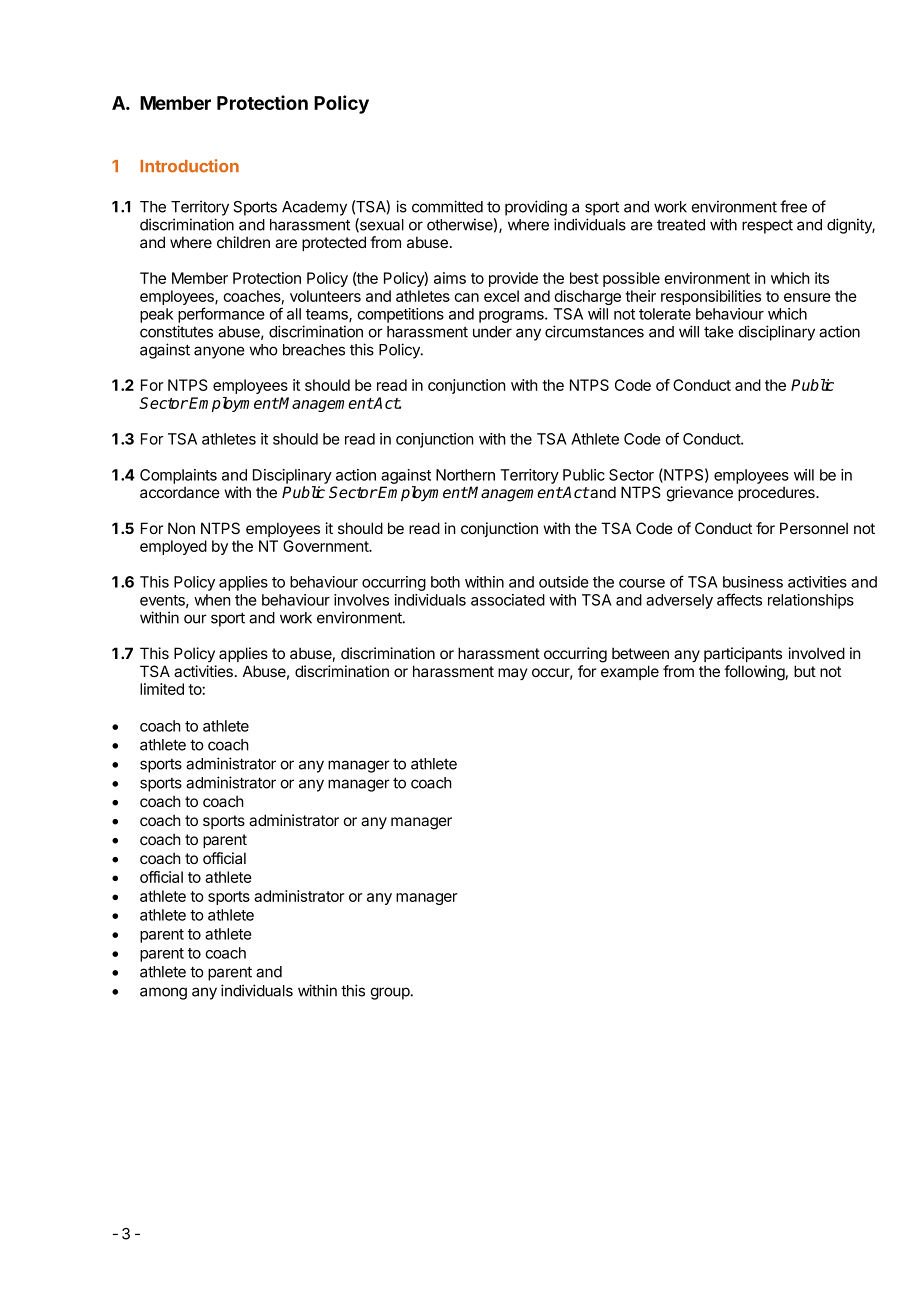 Image resolution: width=924 pixels, height=1308 pixels. Describe the element at coordinates (719, 332) in the screenshot. I see `take` at that location.
